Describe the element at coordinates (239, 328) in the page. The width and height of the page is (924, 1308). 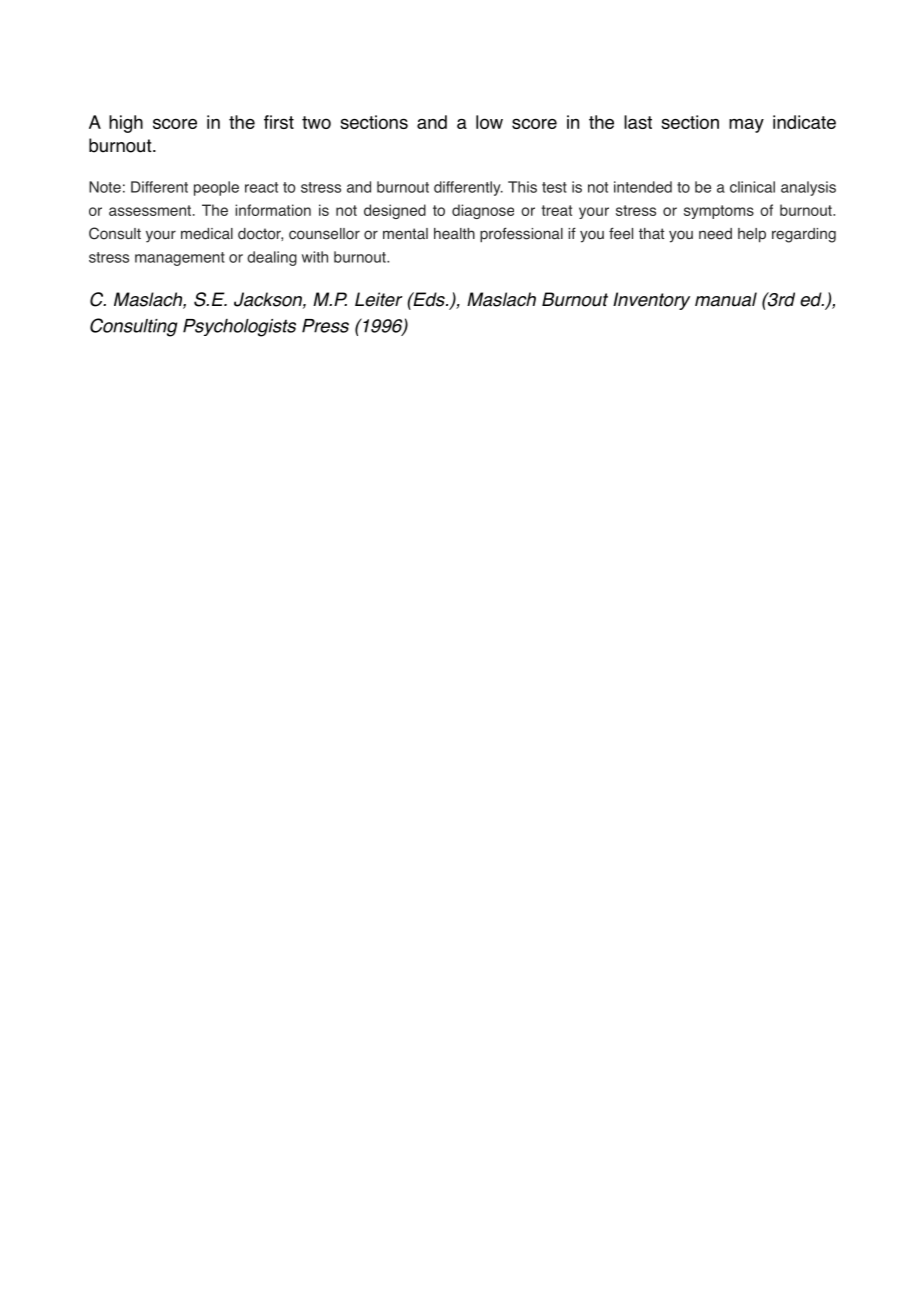
I see `Psychologists` at that location.
